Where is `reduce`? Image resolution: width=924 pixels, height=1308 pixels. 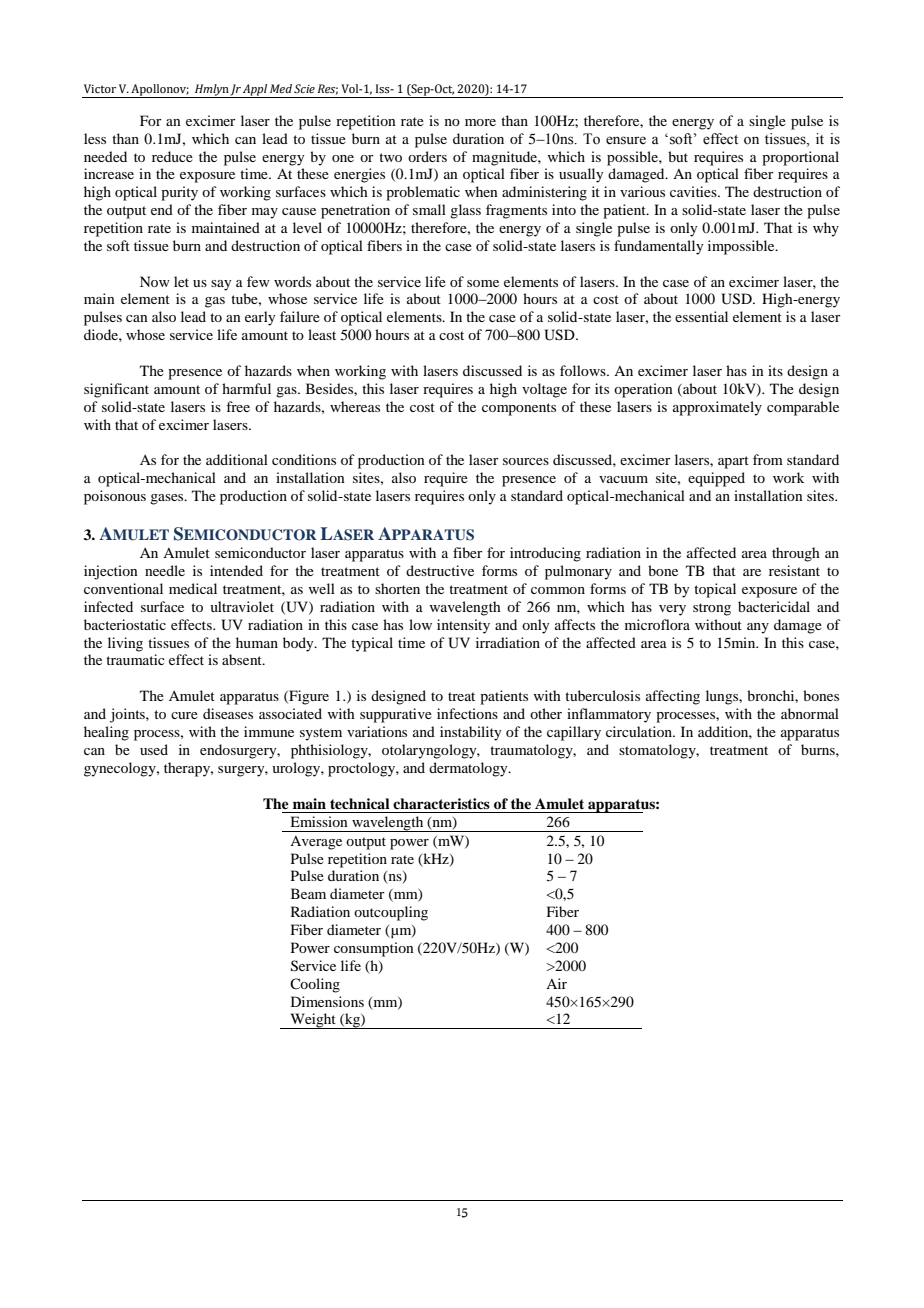 reduce is located at coordinates (172, 156).
